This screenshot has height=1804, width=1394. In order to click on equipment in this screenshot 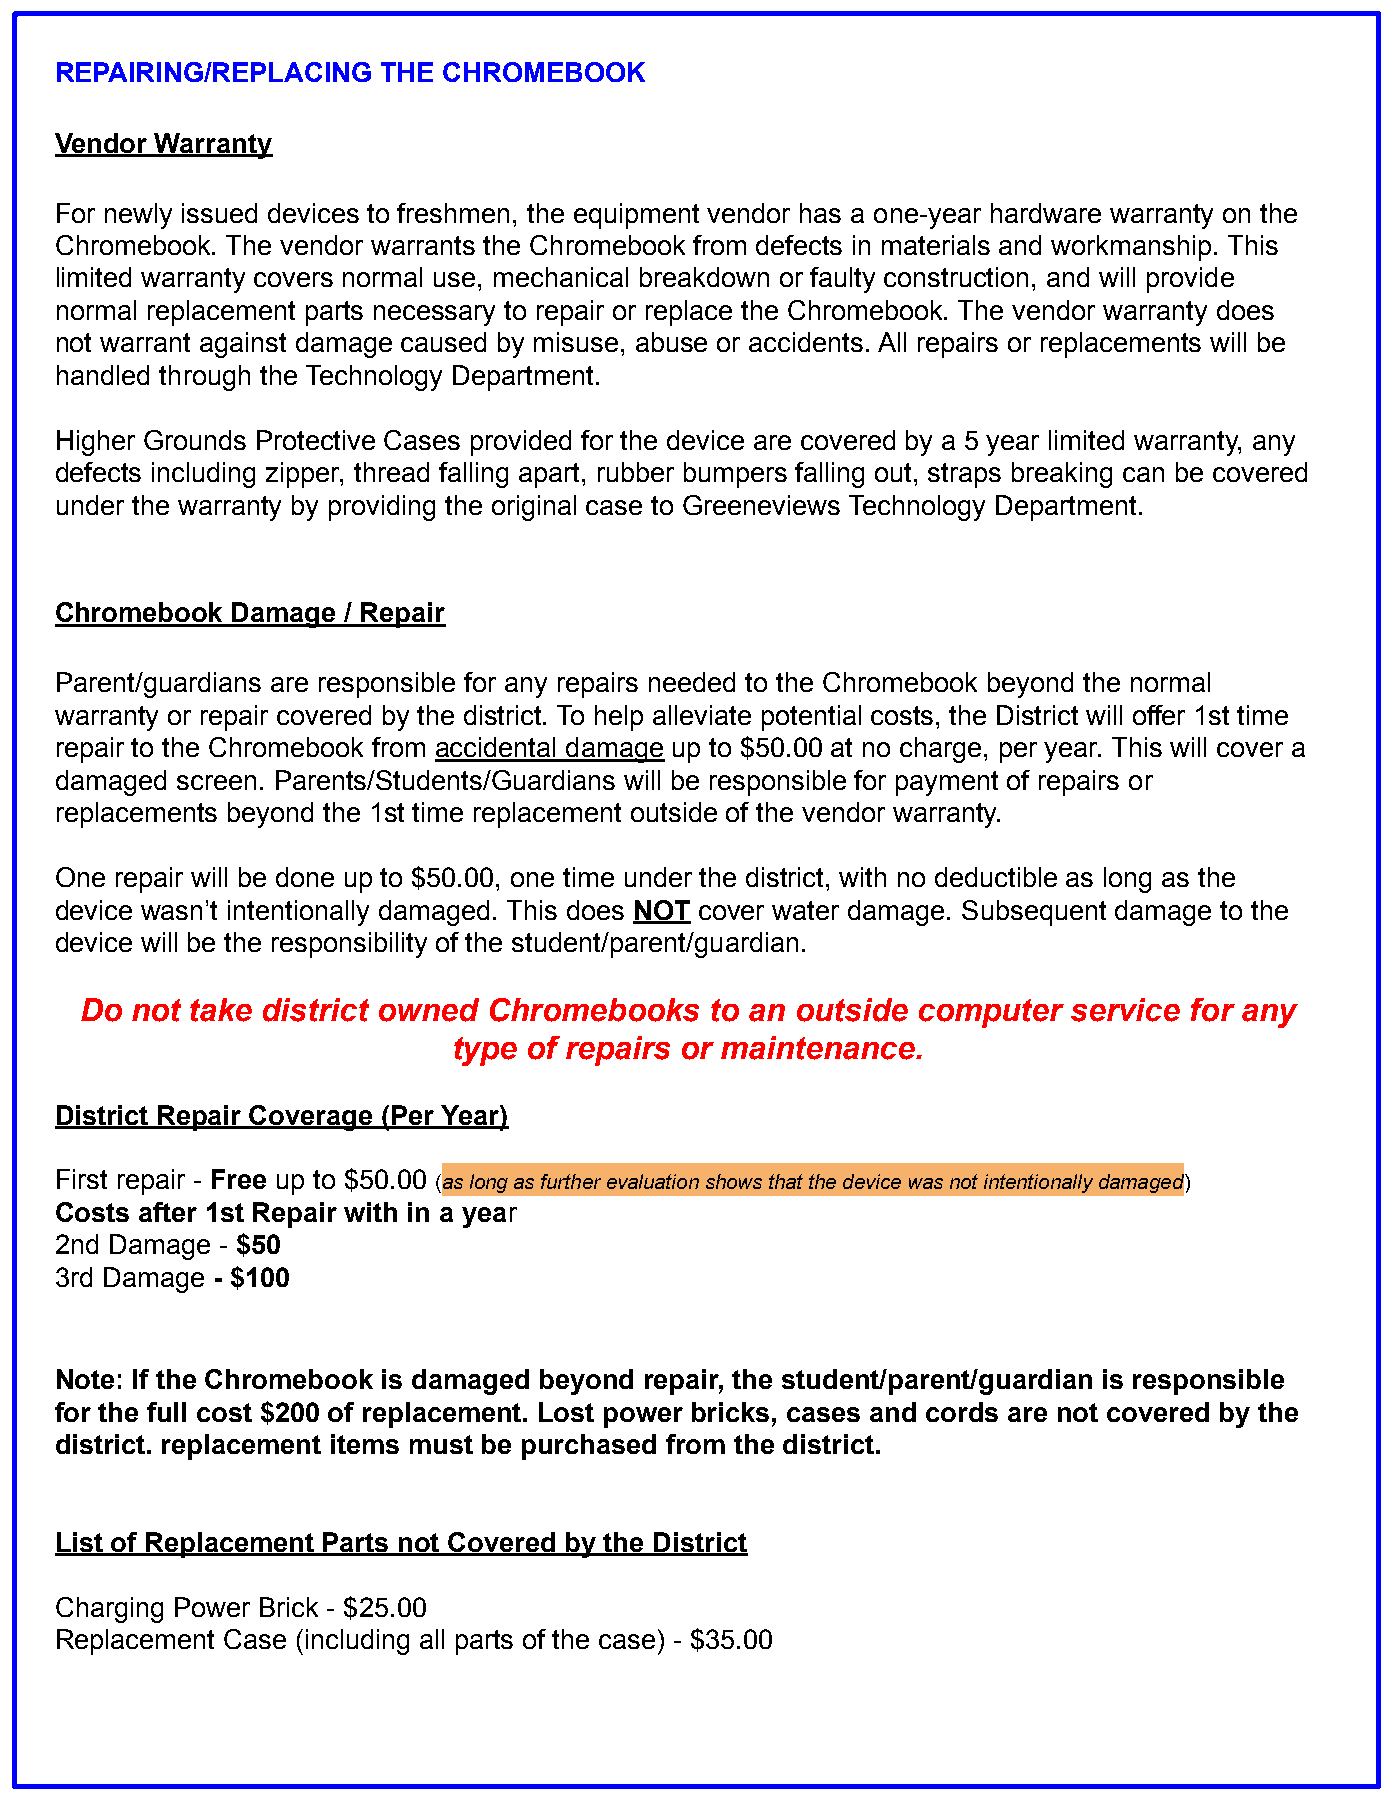, I will do `click(636, 216)`.
